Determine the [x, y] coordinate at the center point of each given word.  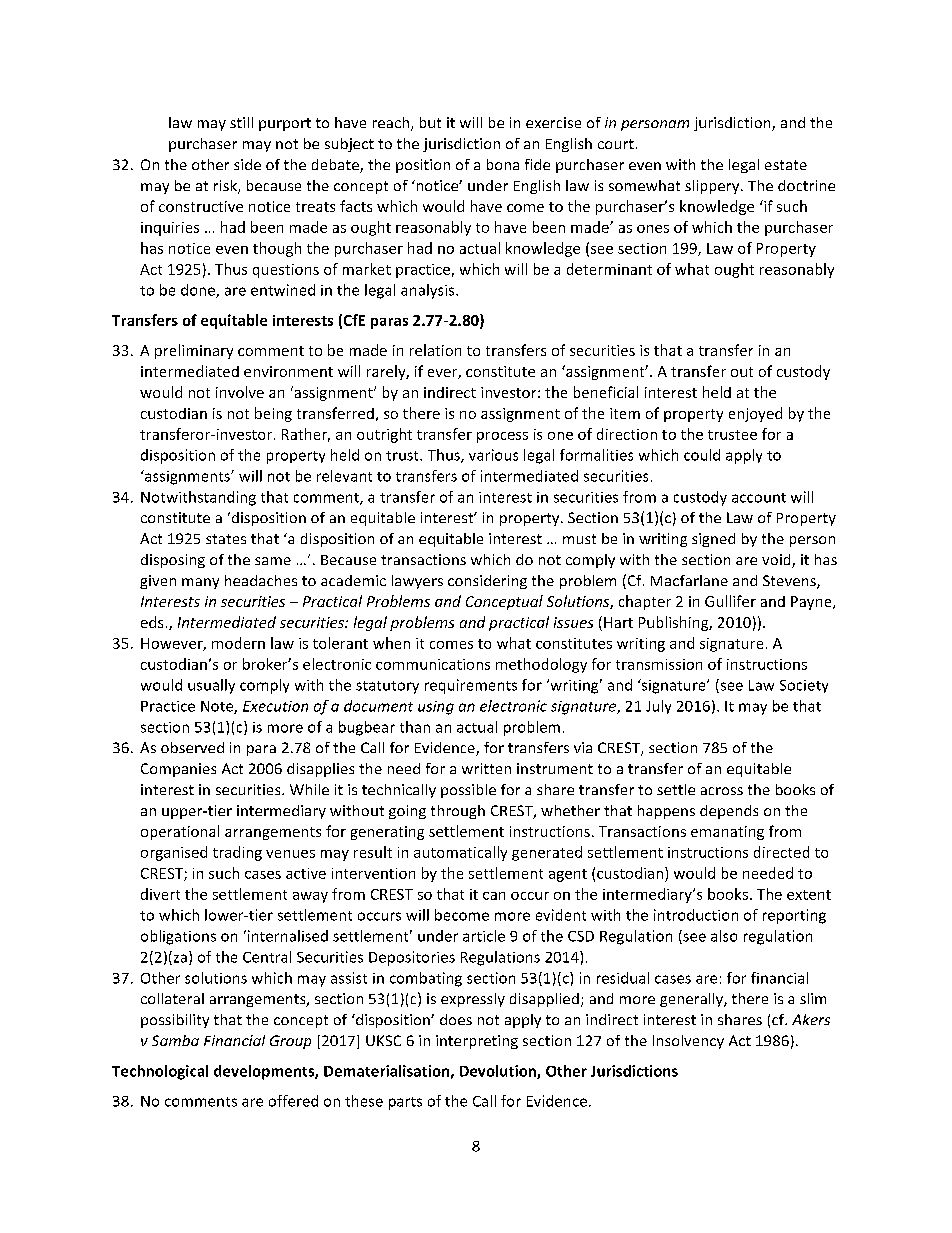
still [241, 122]
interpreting [477, 1042]
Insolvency [688, 1042]
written [486, 768]
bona [503, 164]
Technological [160, 1072]
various [493, 455]
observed [192, 747]
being [273, 414]
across [722, 791]
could [702, 455]
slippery [713, 187]
